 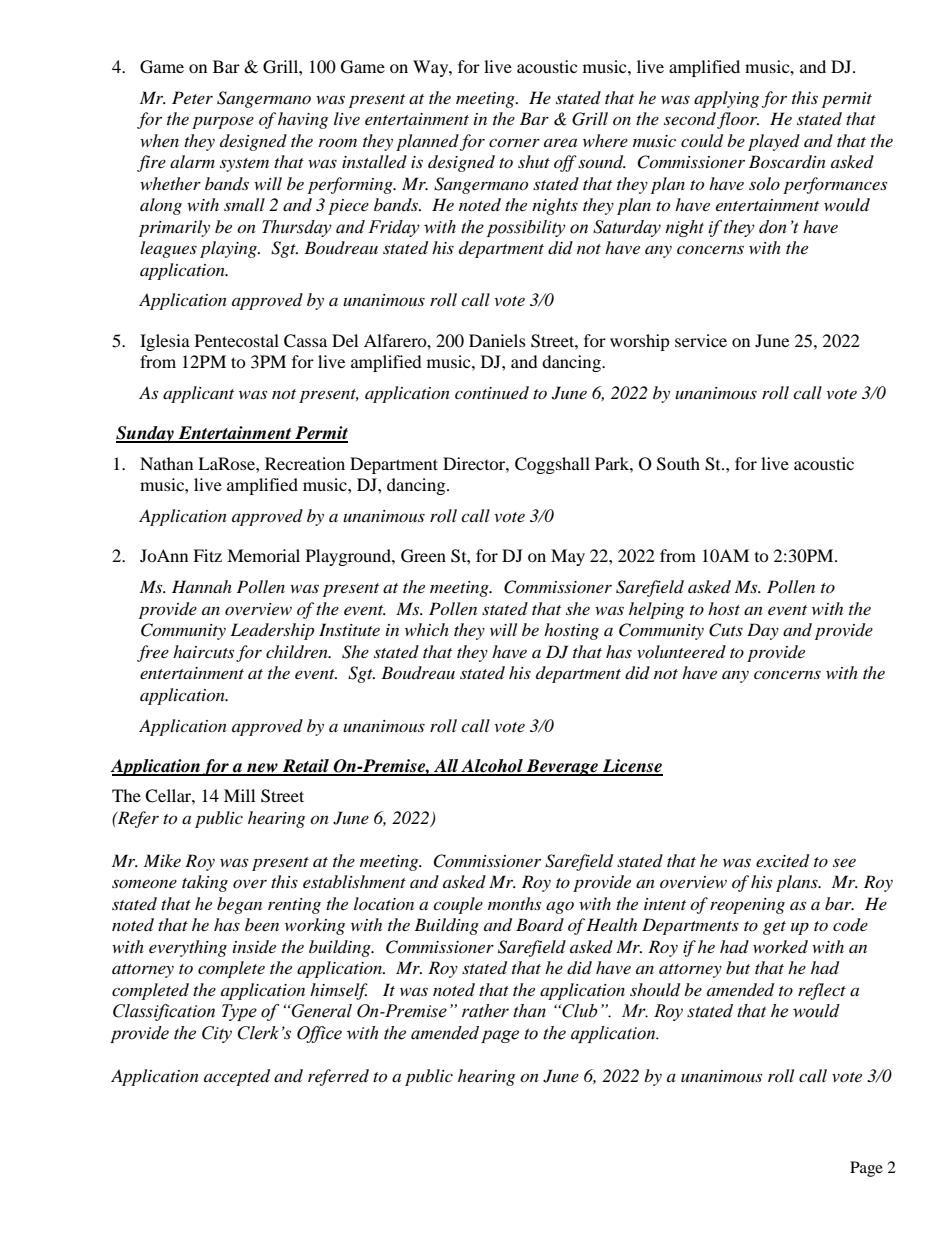 What do you see at coordinates (632, 767) in the page?
I see `License` at bounding box center [632, 767].
